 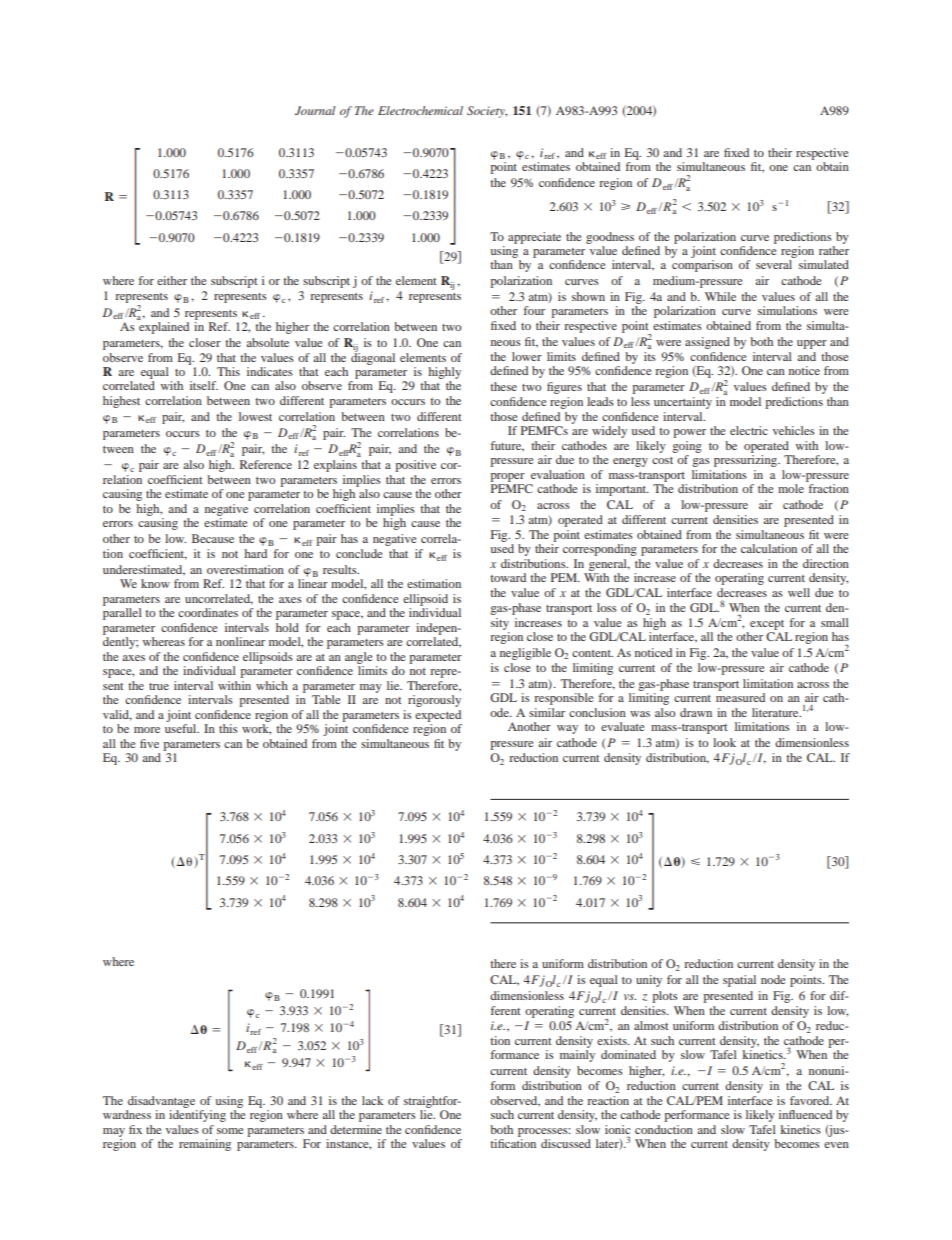 What do you see at coordinates (197, 1116) in the screenshot?
I see `identifying` at bounding box center [197, 1116].
